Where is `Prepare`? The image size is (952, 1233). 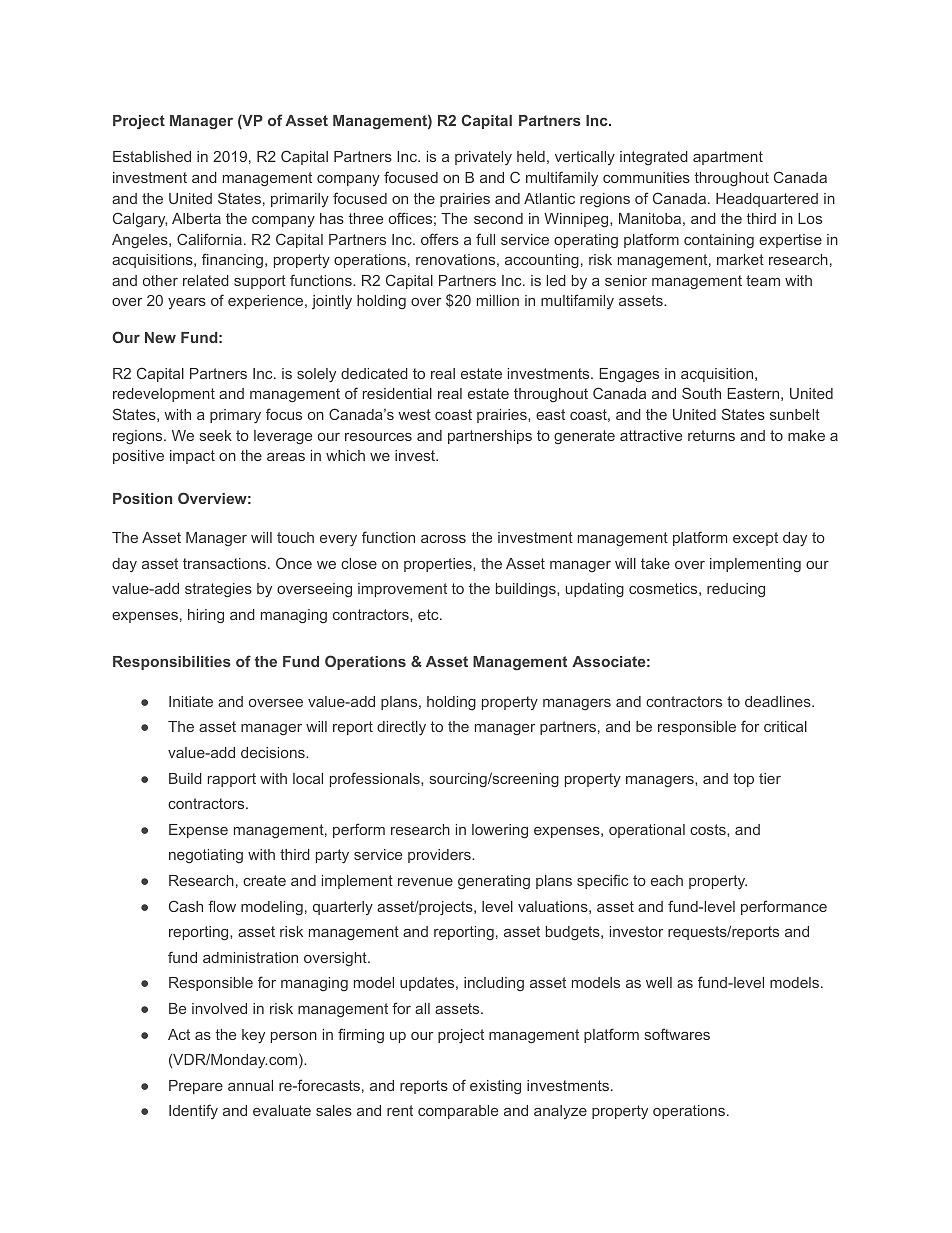 Prepare is located at coordinates (196, 1087).
